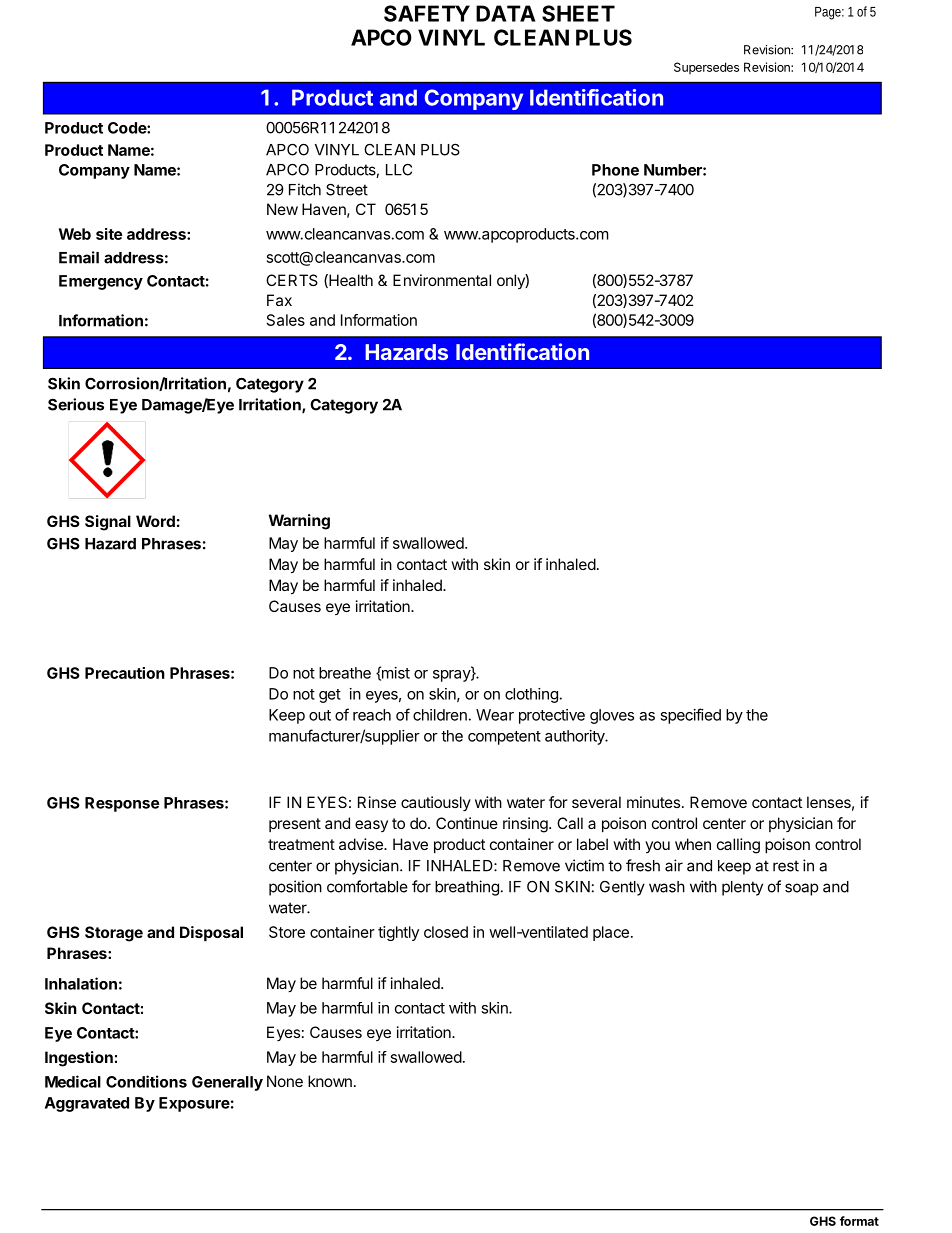 This screenshot has width=952, height=1233. Describe the element at coordinates (330, 1081) in the screenshot. I see `known` at that location.
